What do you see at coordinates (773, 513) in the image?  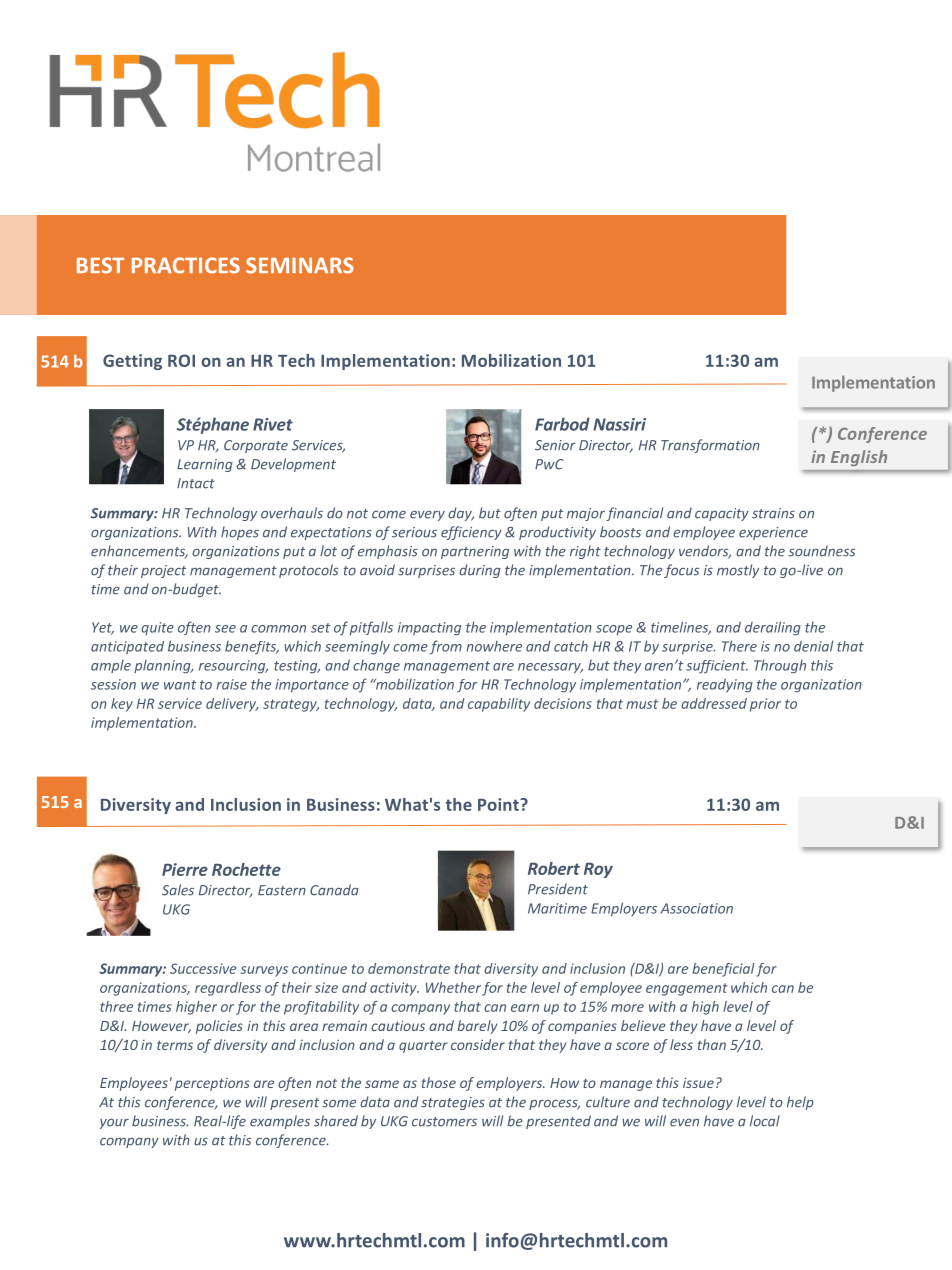 I see `strains` at bounding box center [773, 513].
